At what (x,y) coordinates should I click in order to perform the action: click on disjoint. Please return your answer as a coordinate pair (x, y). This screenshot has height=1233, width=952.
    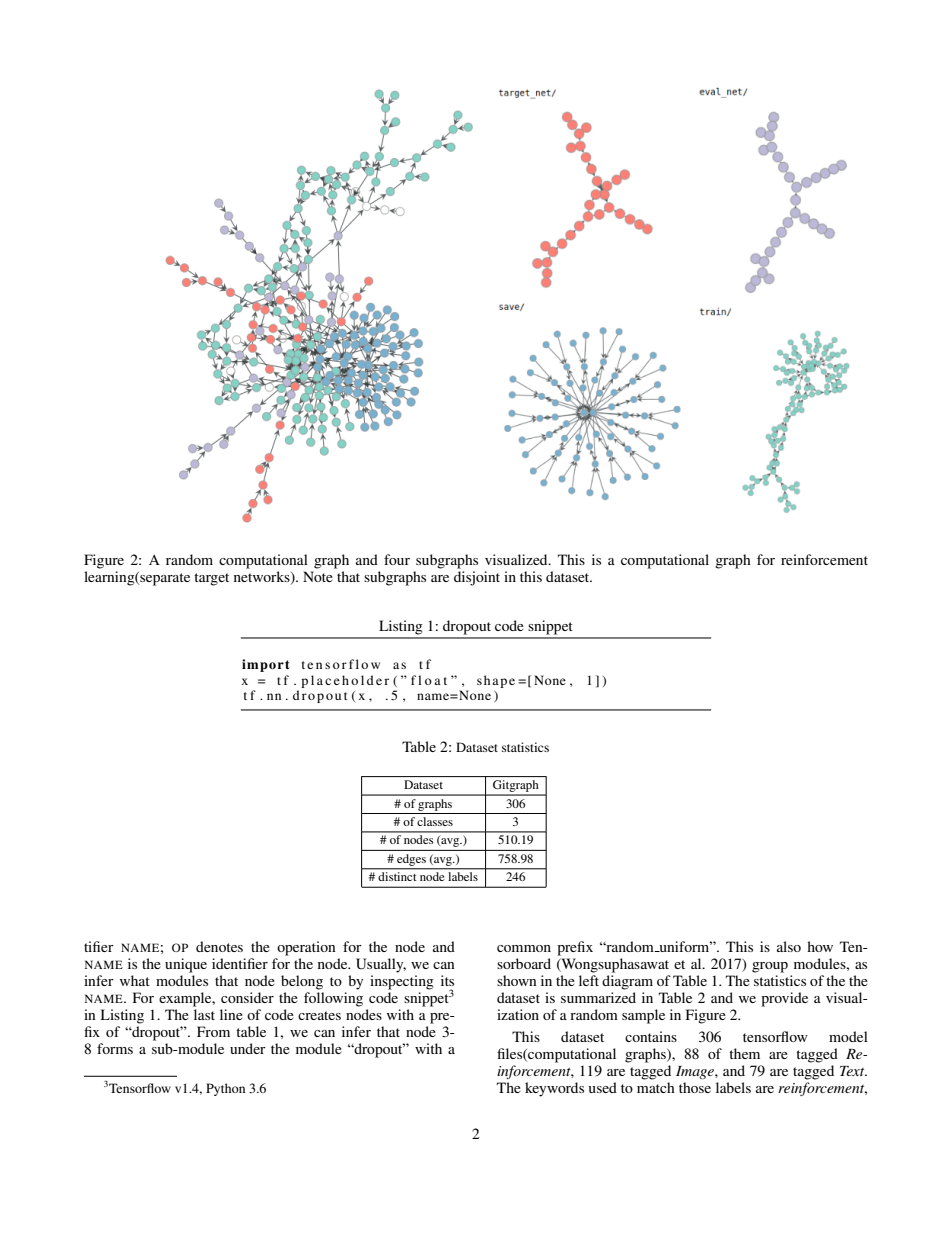
    Looking at the image, I should click on (477, 578).
